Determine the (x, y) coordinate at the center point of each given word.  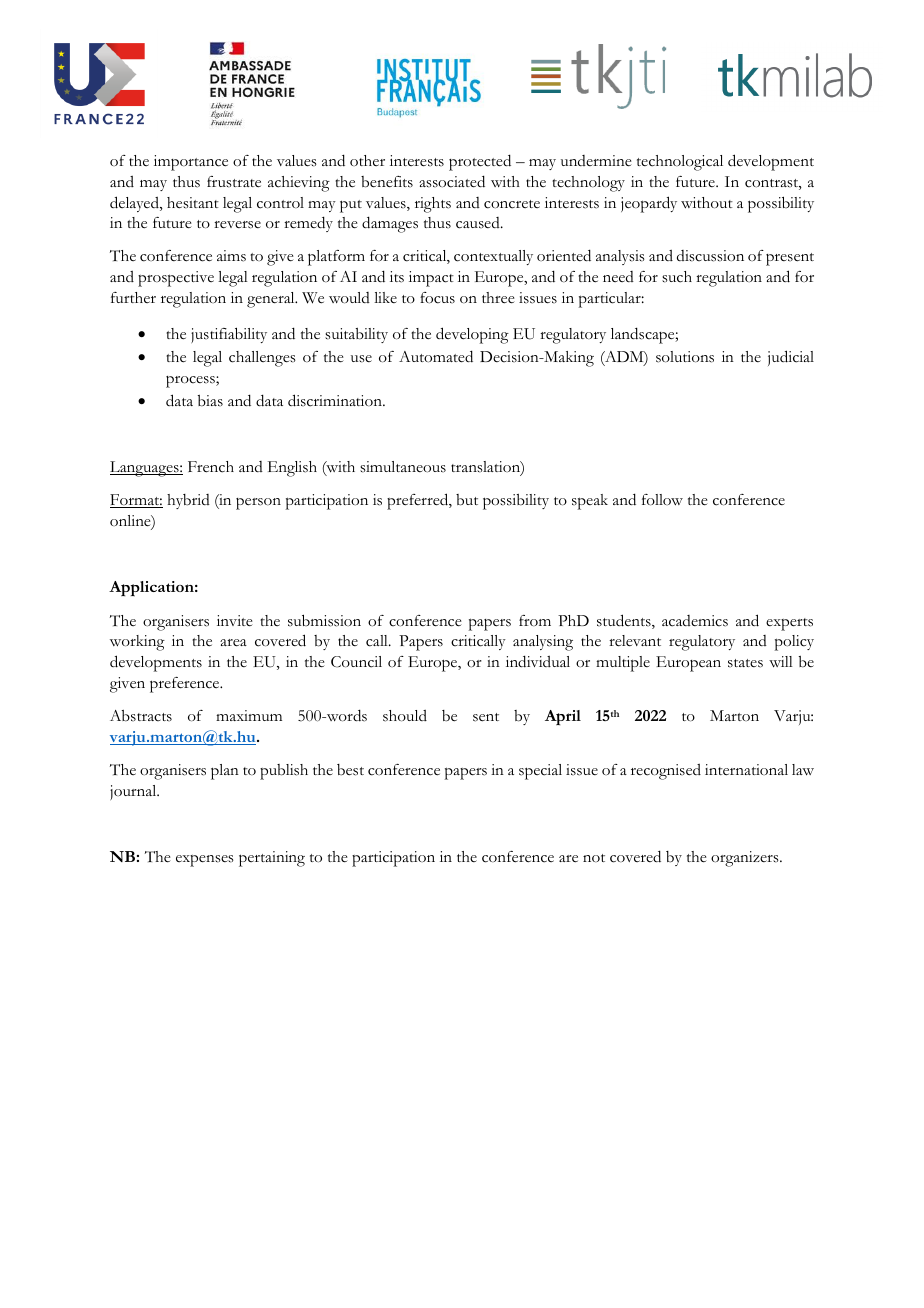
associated (452, 181)
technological (680, 163)
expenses (205, 861)
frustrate (234, 182)
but (467, 500)
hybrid (188, 501)
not (594, 858)
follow (662, 500)
